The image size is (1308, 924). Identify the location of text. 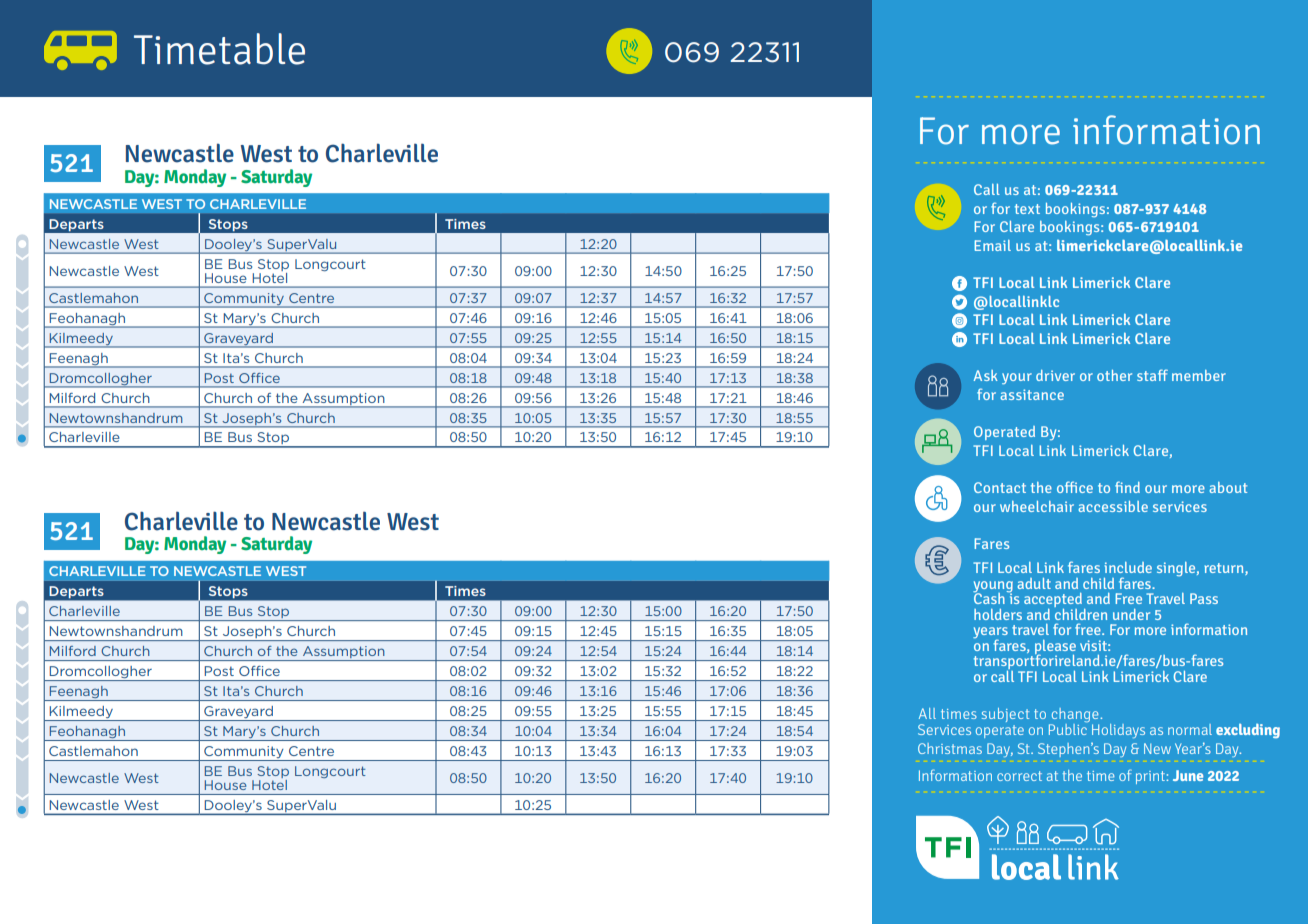
(1027, 209).
